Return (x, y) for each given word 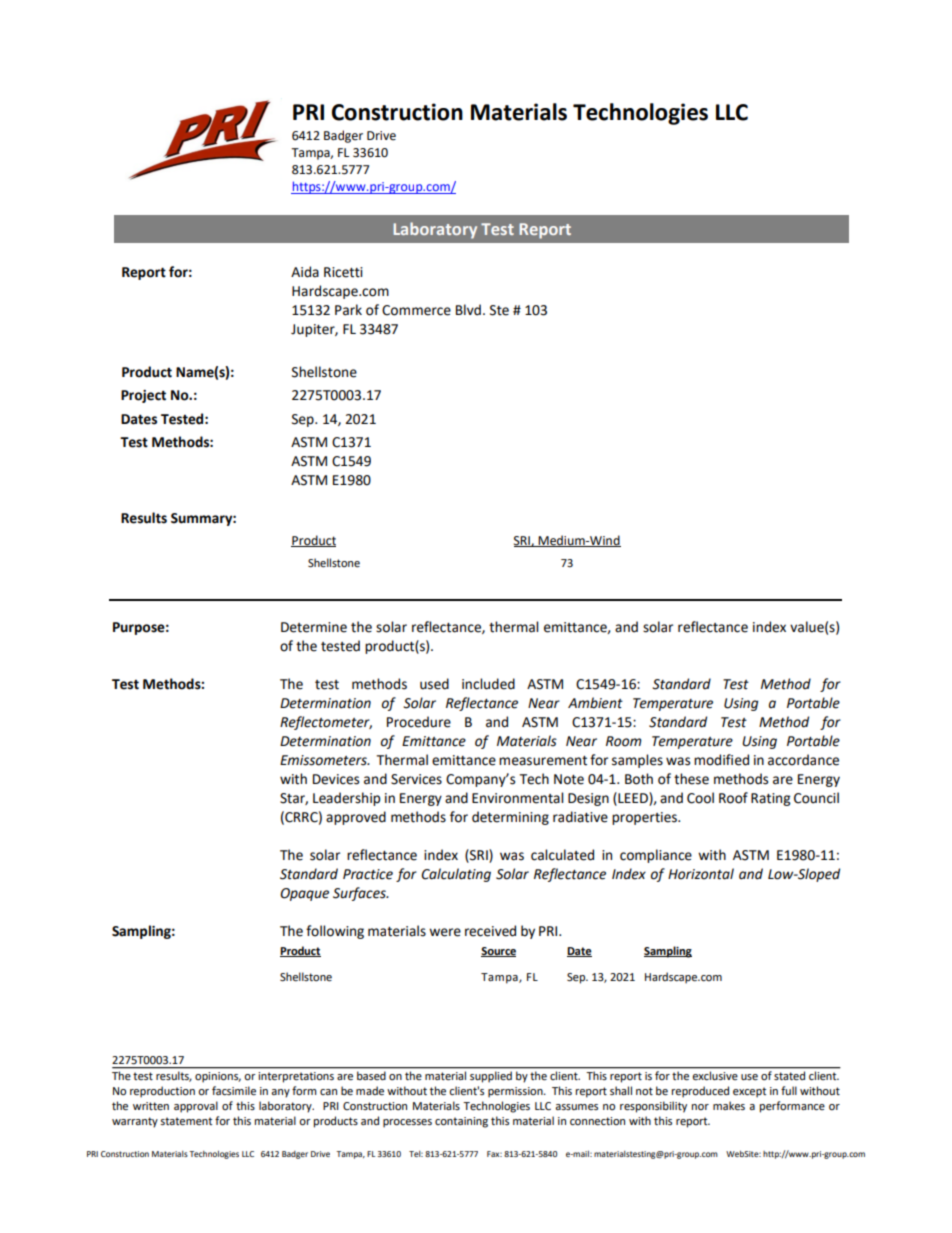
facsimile (234, 1091)
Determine (314, 627)
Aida (305, 272)
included (488, 684)
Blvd (468, 310)
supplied (491, 1077)
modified (721, 760)
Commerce (416, 310)
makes (729, 1106)
